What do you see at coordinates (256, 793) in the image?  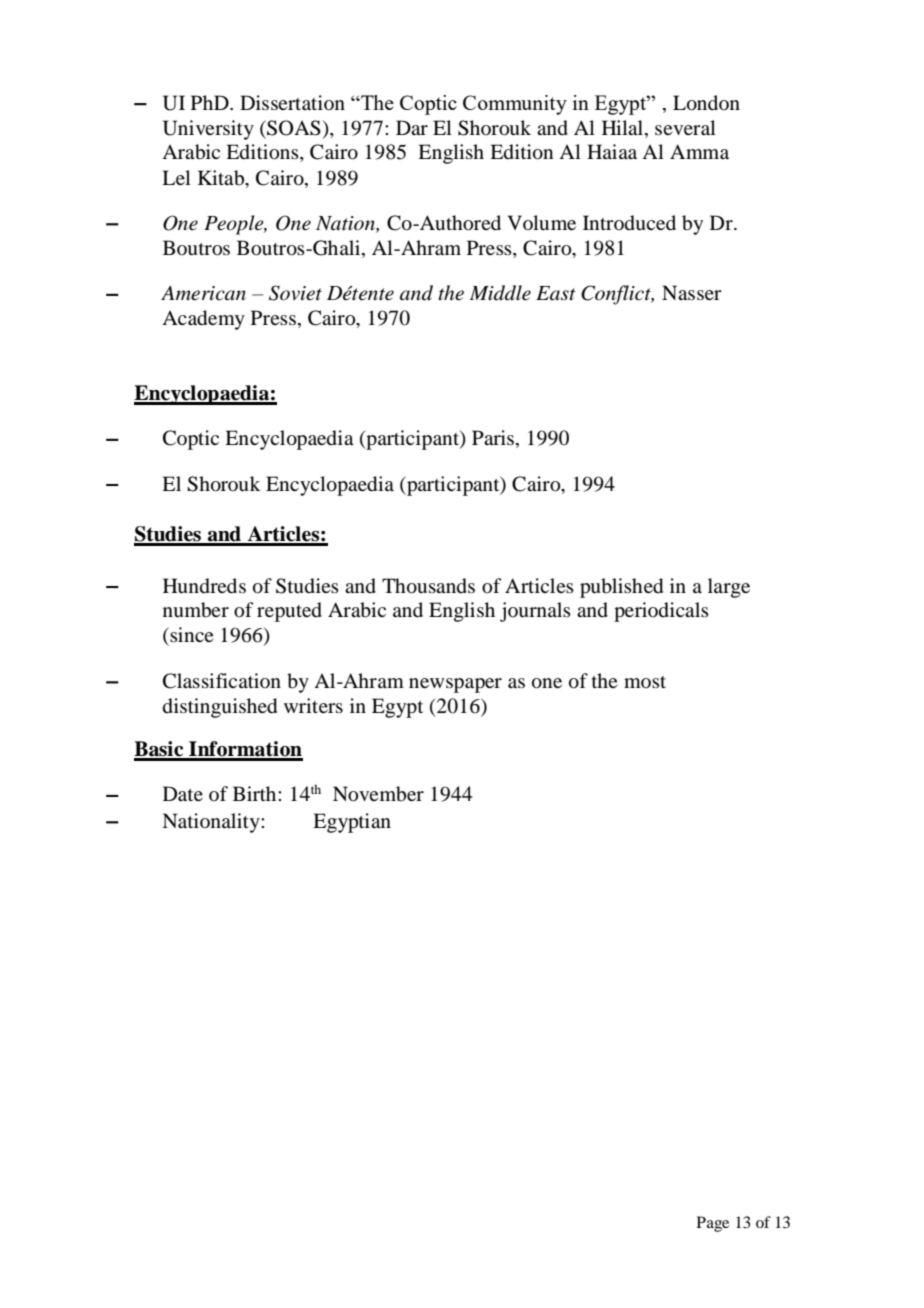 I see `Birth` at bounding box center [256, 793].
